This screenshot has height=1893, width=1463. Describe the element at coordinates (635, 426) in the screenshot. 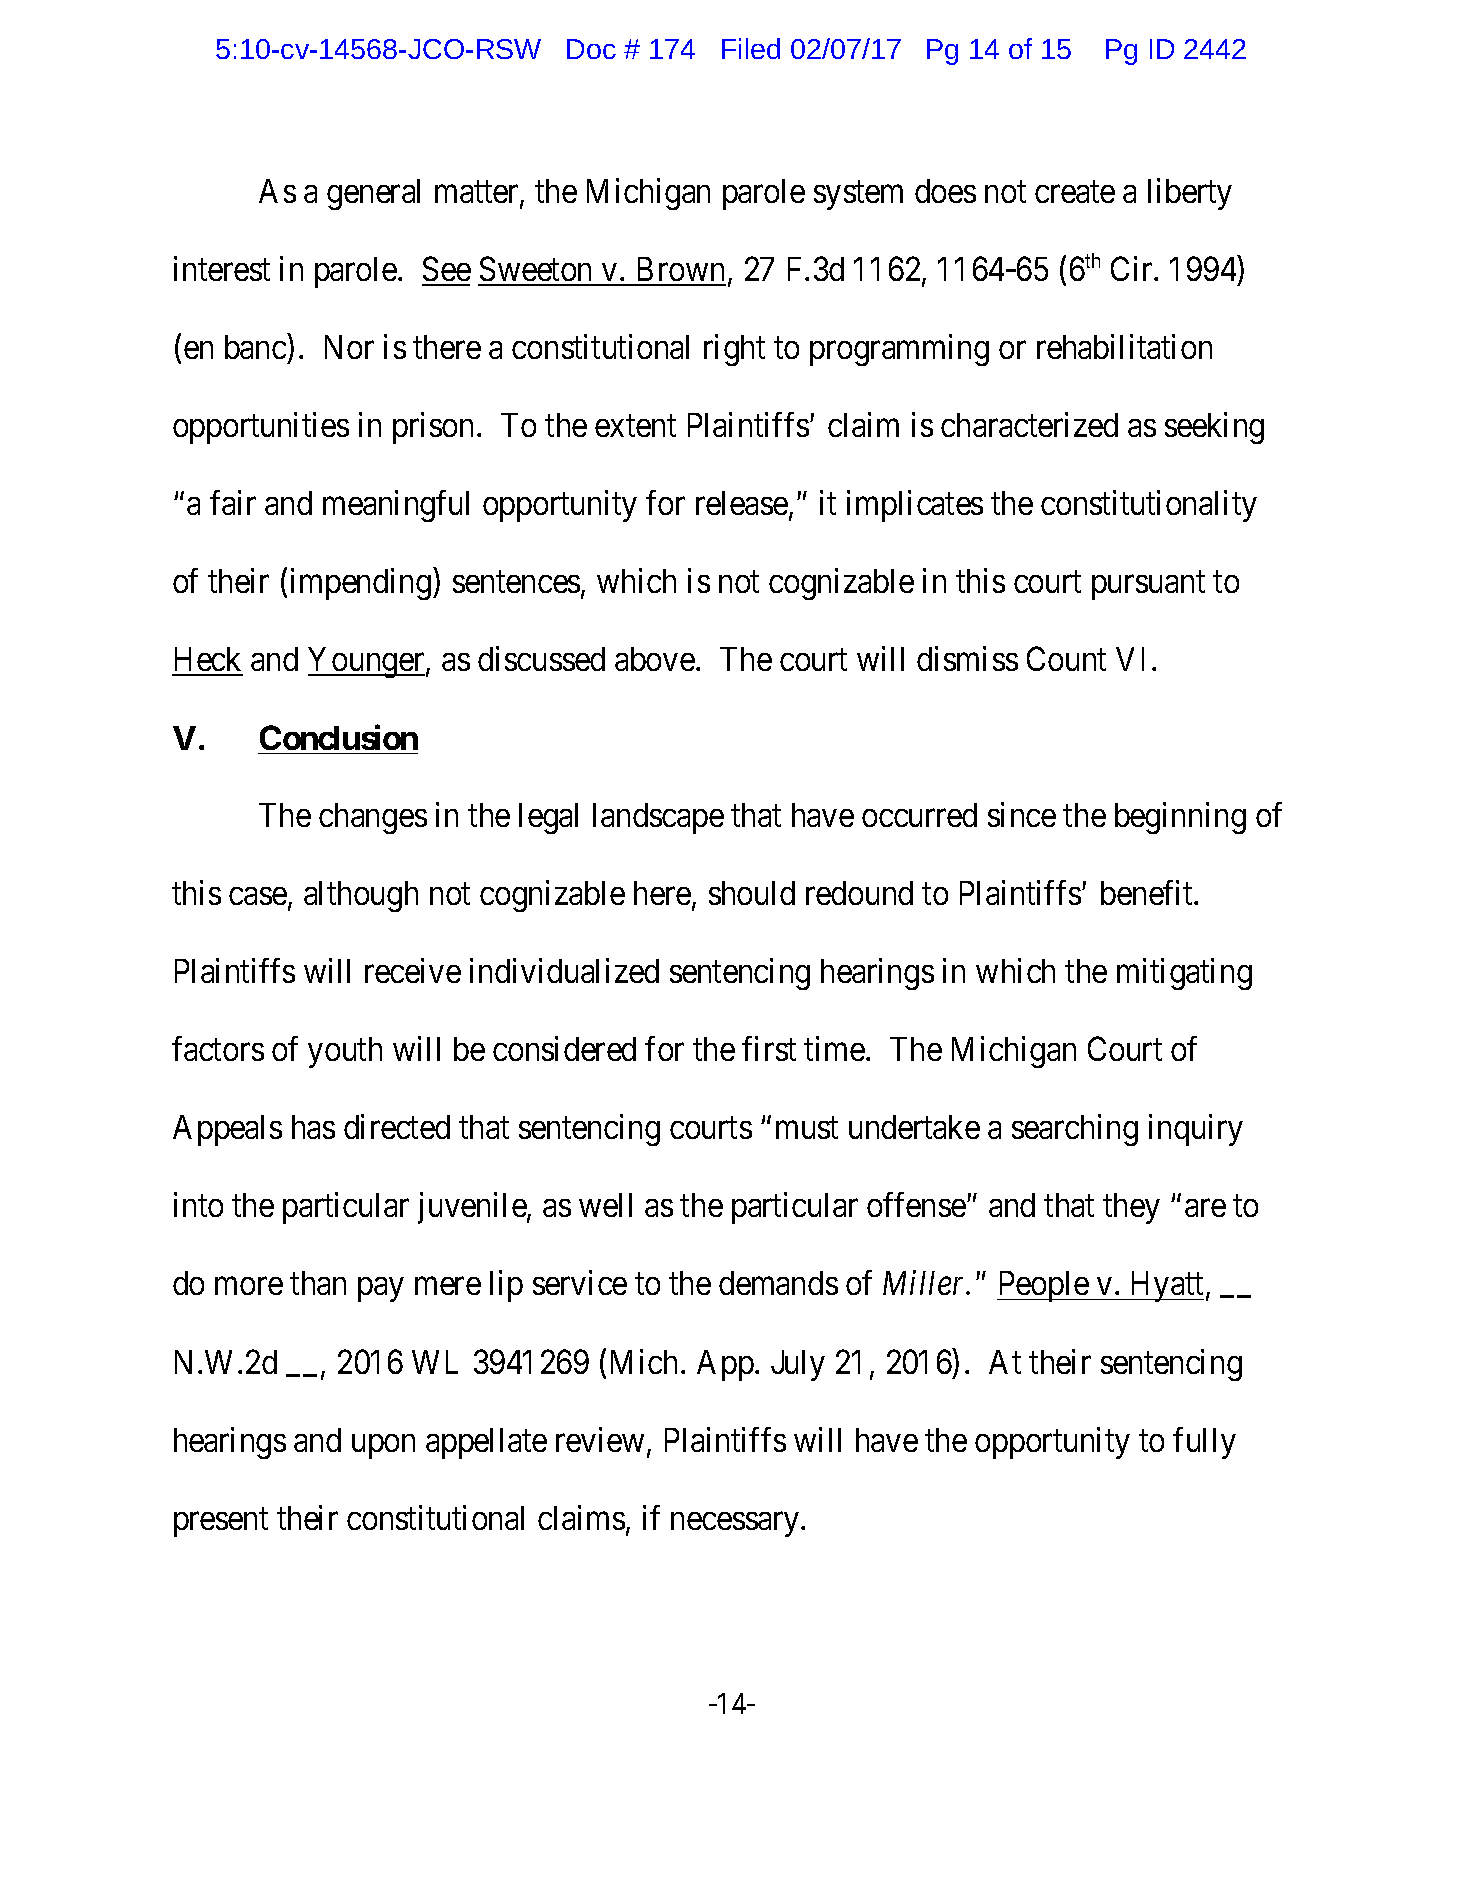

I see `extent` at that location.
